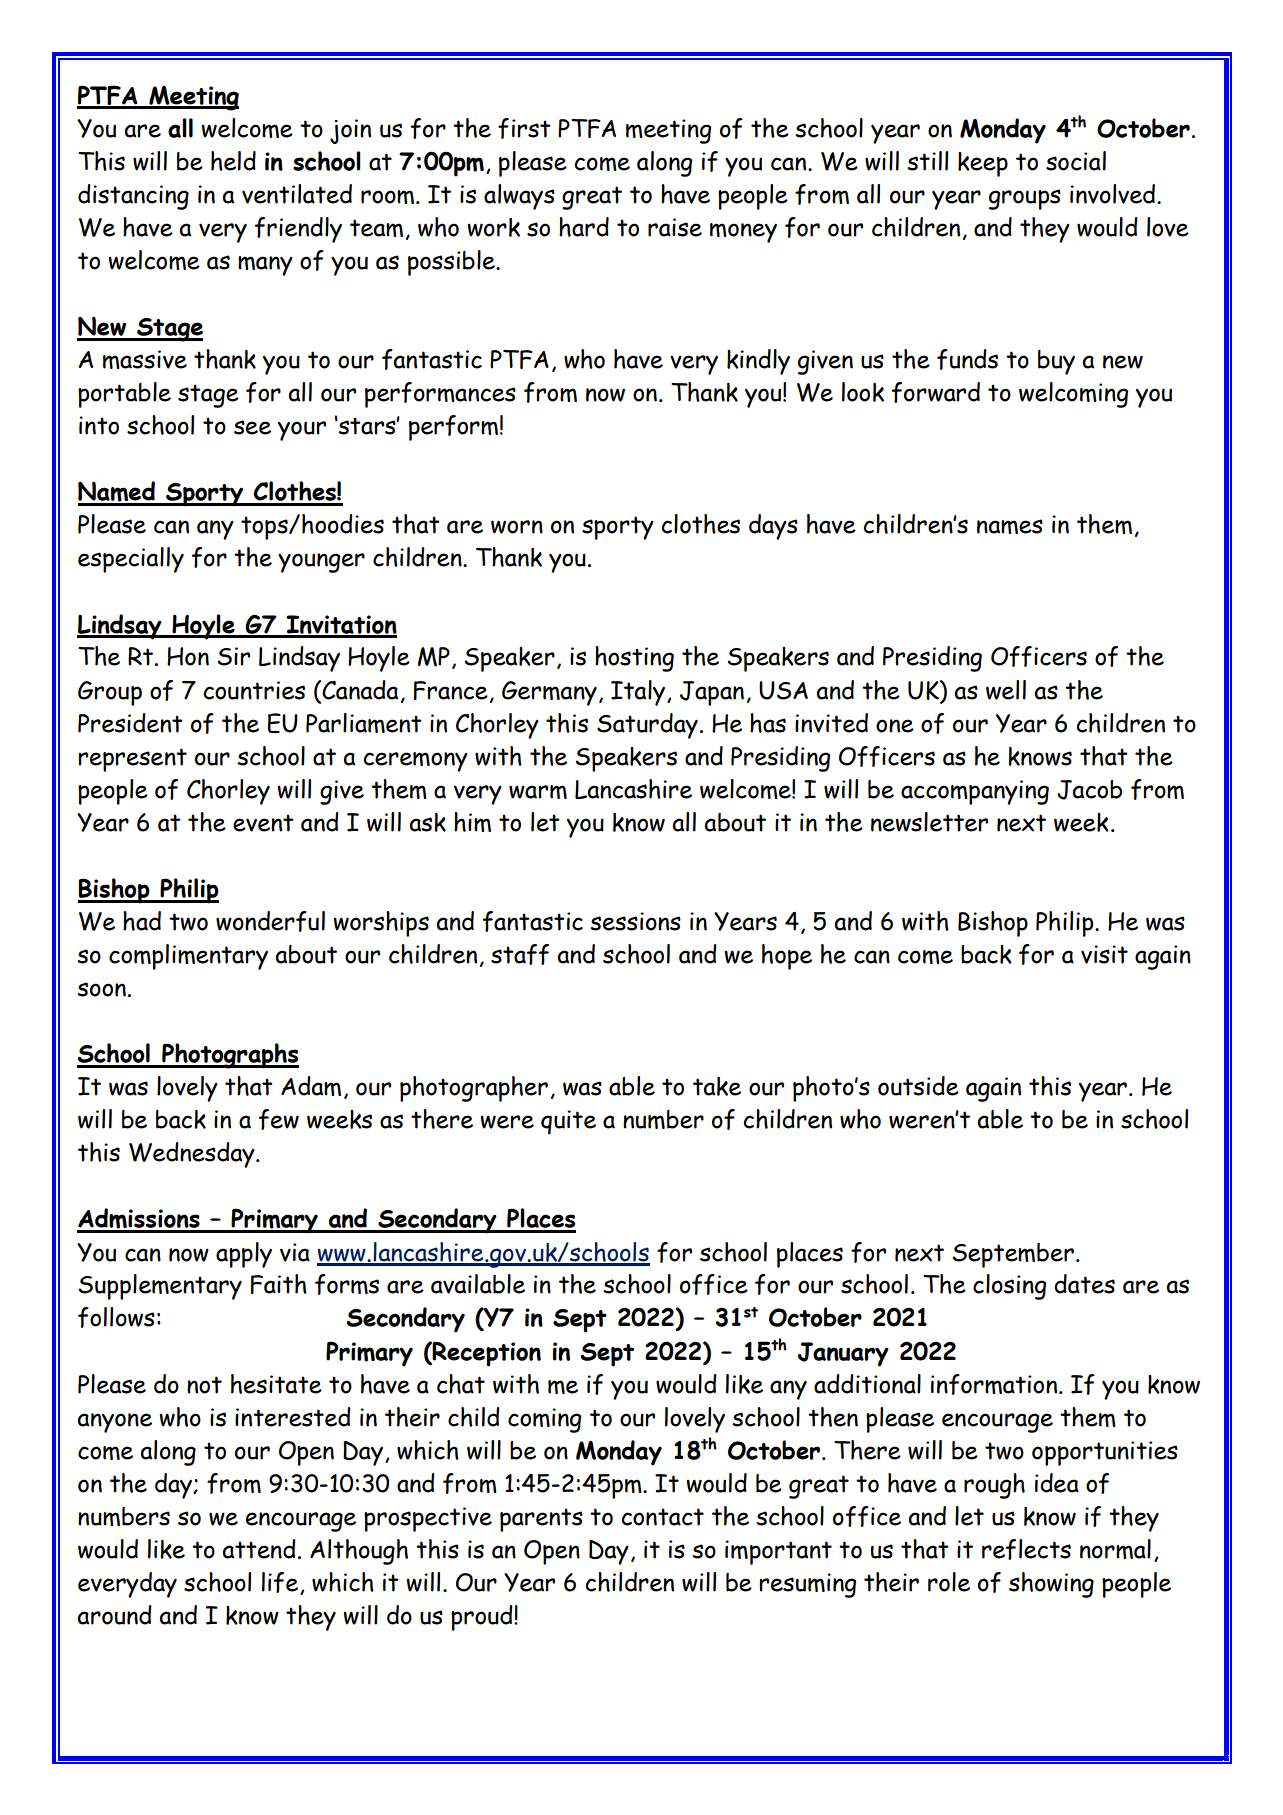 Image resolution: width=1283 pixels, height=1815 pixels. Describe the element at coordinates (244, 1255) in the image. I see `apply` at that location.
